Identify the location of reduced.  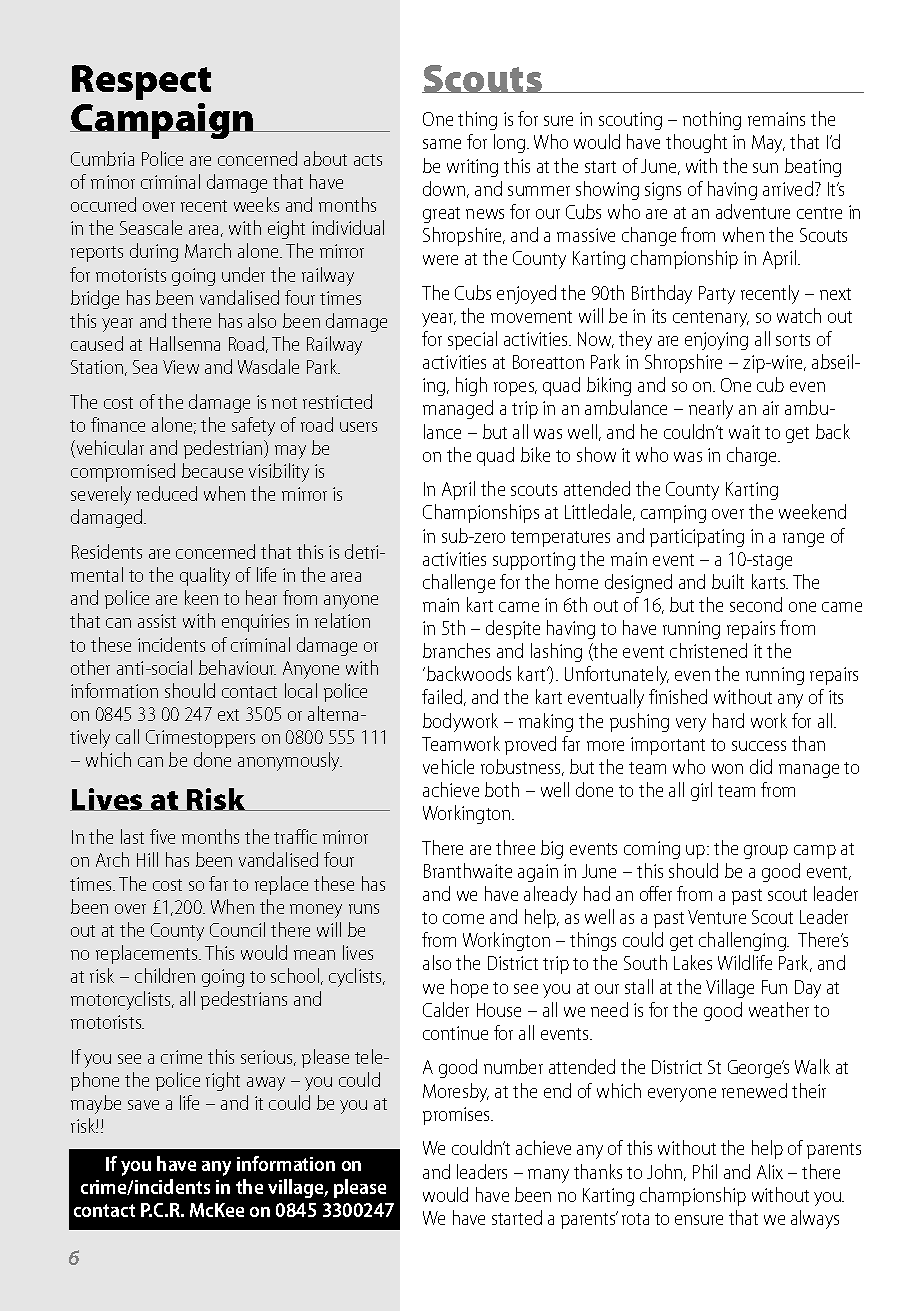
(167, 493).
